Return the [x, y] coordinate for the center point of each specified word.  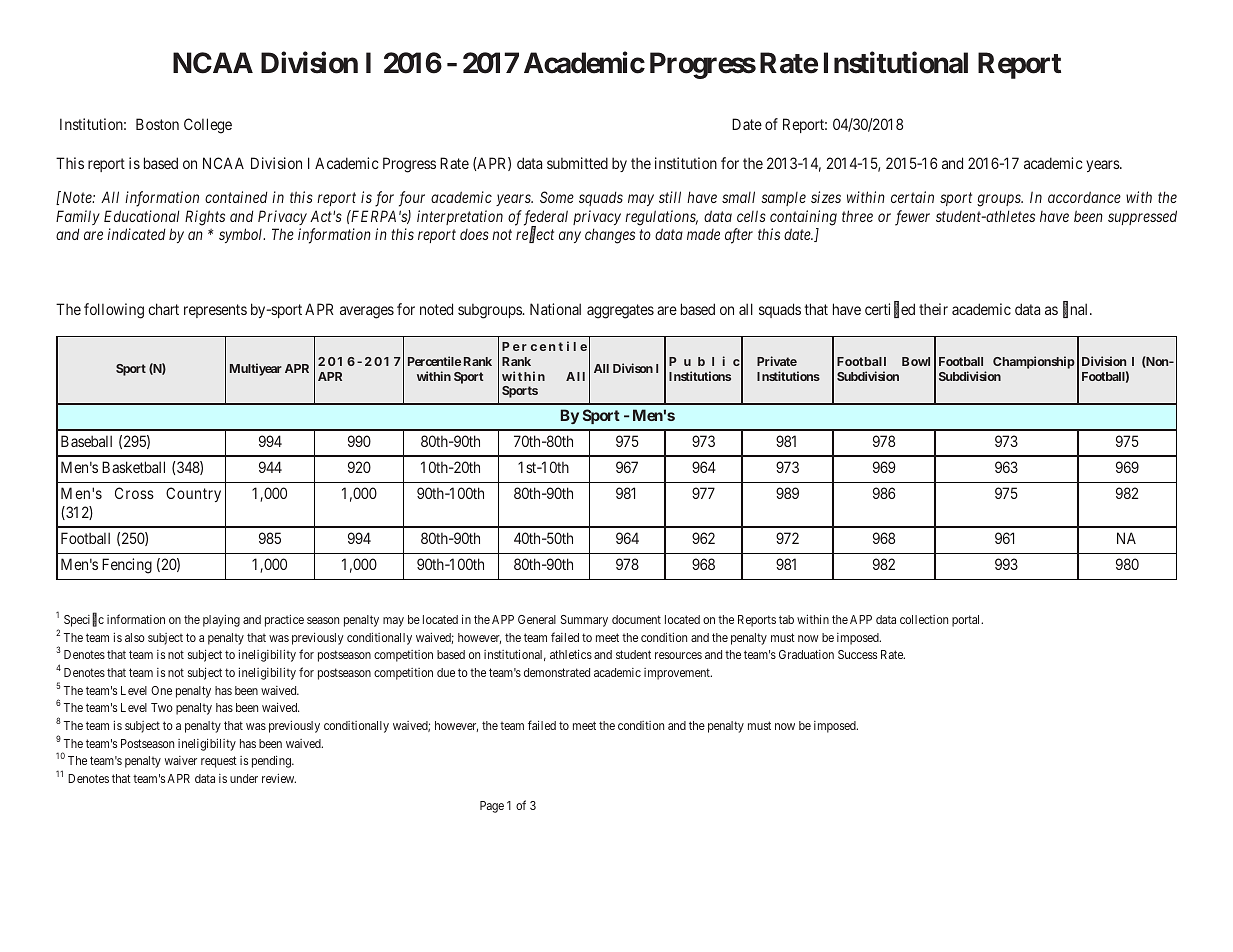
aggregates [620, 311]
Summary [584, 621]
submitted [577, 163]
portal [967, 621]
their [933, 309]
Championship [1034, 362]
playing [221, 621]
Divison [633, 368]
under [244, 778]
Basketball [133, 467]
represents [215, 311]
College [208, 126]
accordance [1084, 197]
